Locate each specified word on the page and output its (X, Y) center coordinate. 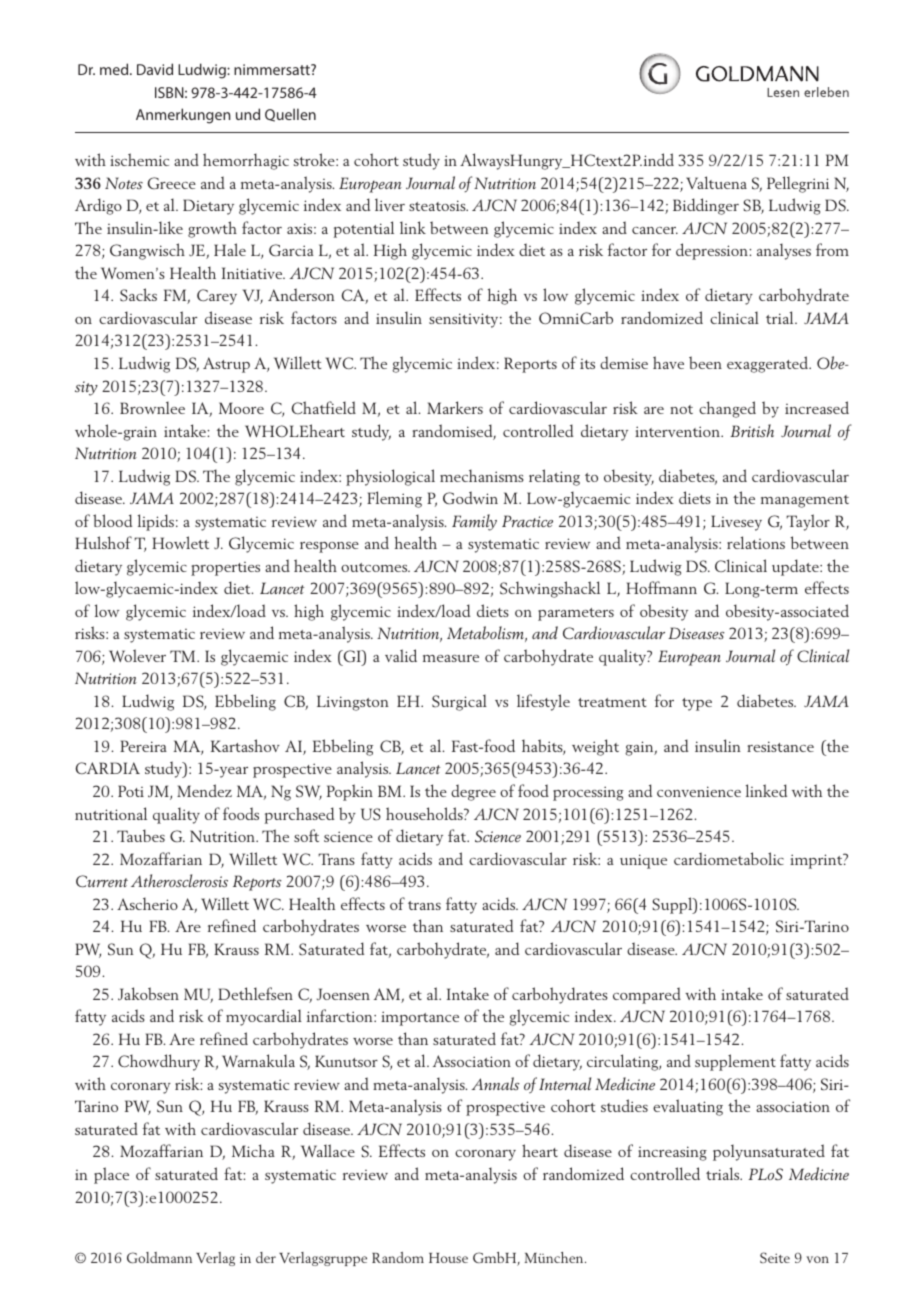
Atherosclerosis (179, 880)
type (697, 704)
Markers (455, 407)
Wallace (328, 1150)
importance (420, 1018)
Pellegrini (798, 184)
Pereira (143, 746)
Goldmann (159, 1257)
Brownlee (152, 407)
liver (390, 204)
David (155, 69)
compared (647, 995)
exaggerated (769, 364)
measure (451, 658)
